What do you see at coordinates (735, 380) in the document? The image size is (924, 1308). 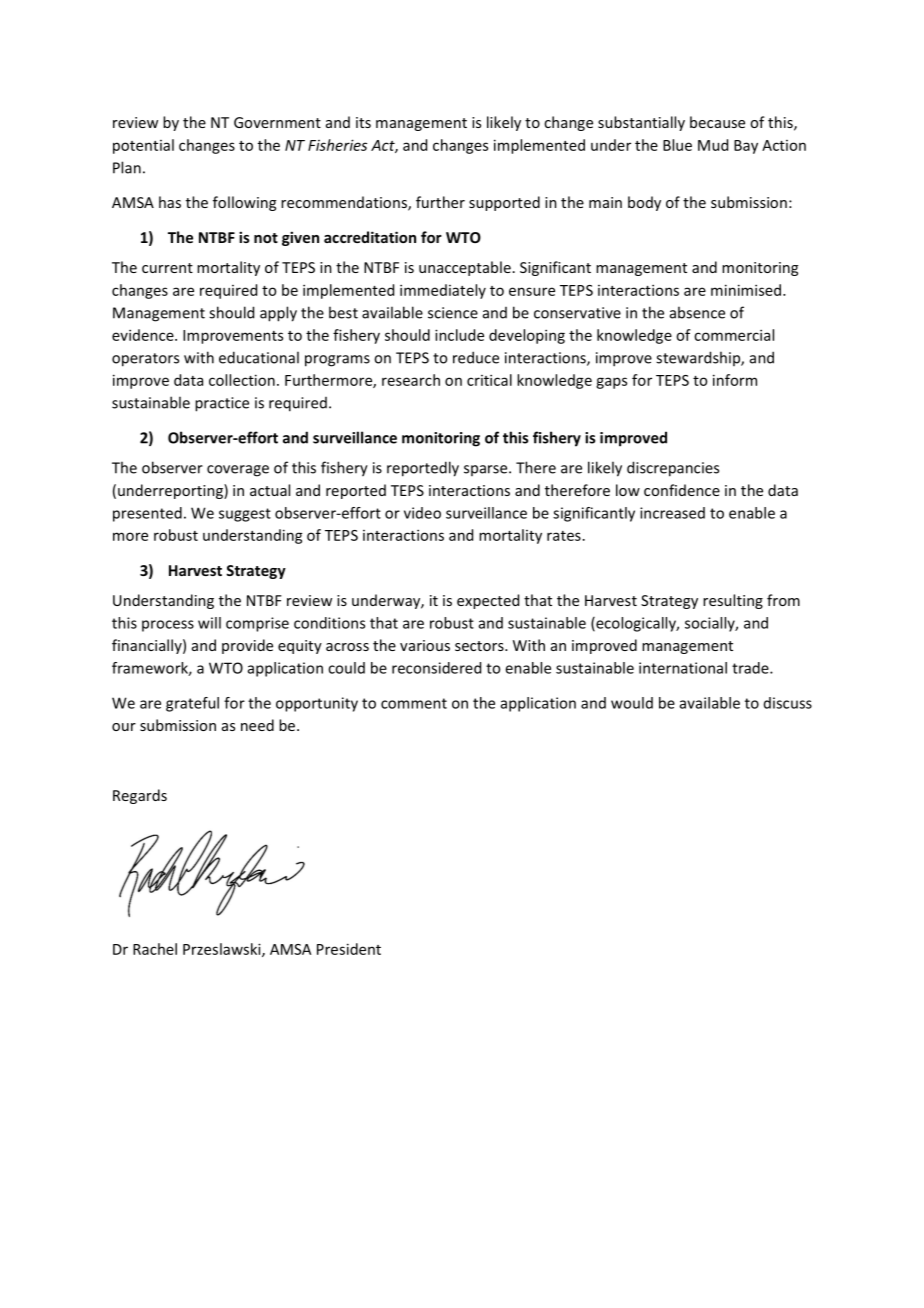 I see `inform` at bounding box center [735, 380].
